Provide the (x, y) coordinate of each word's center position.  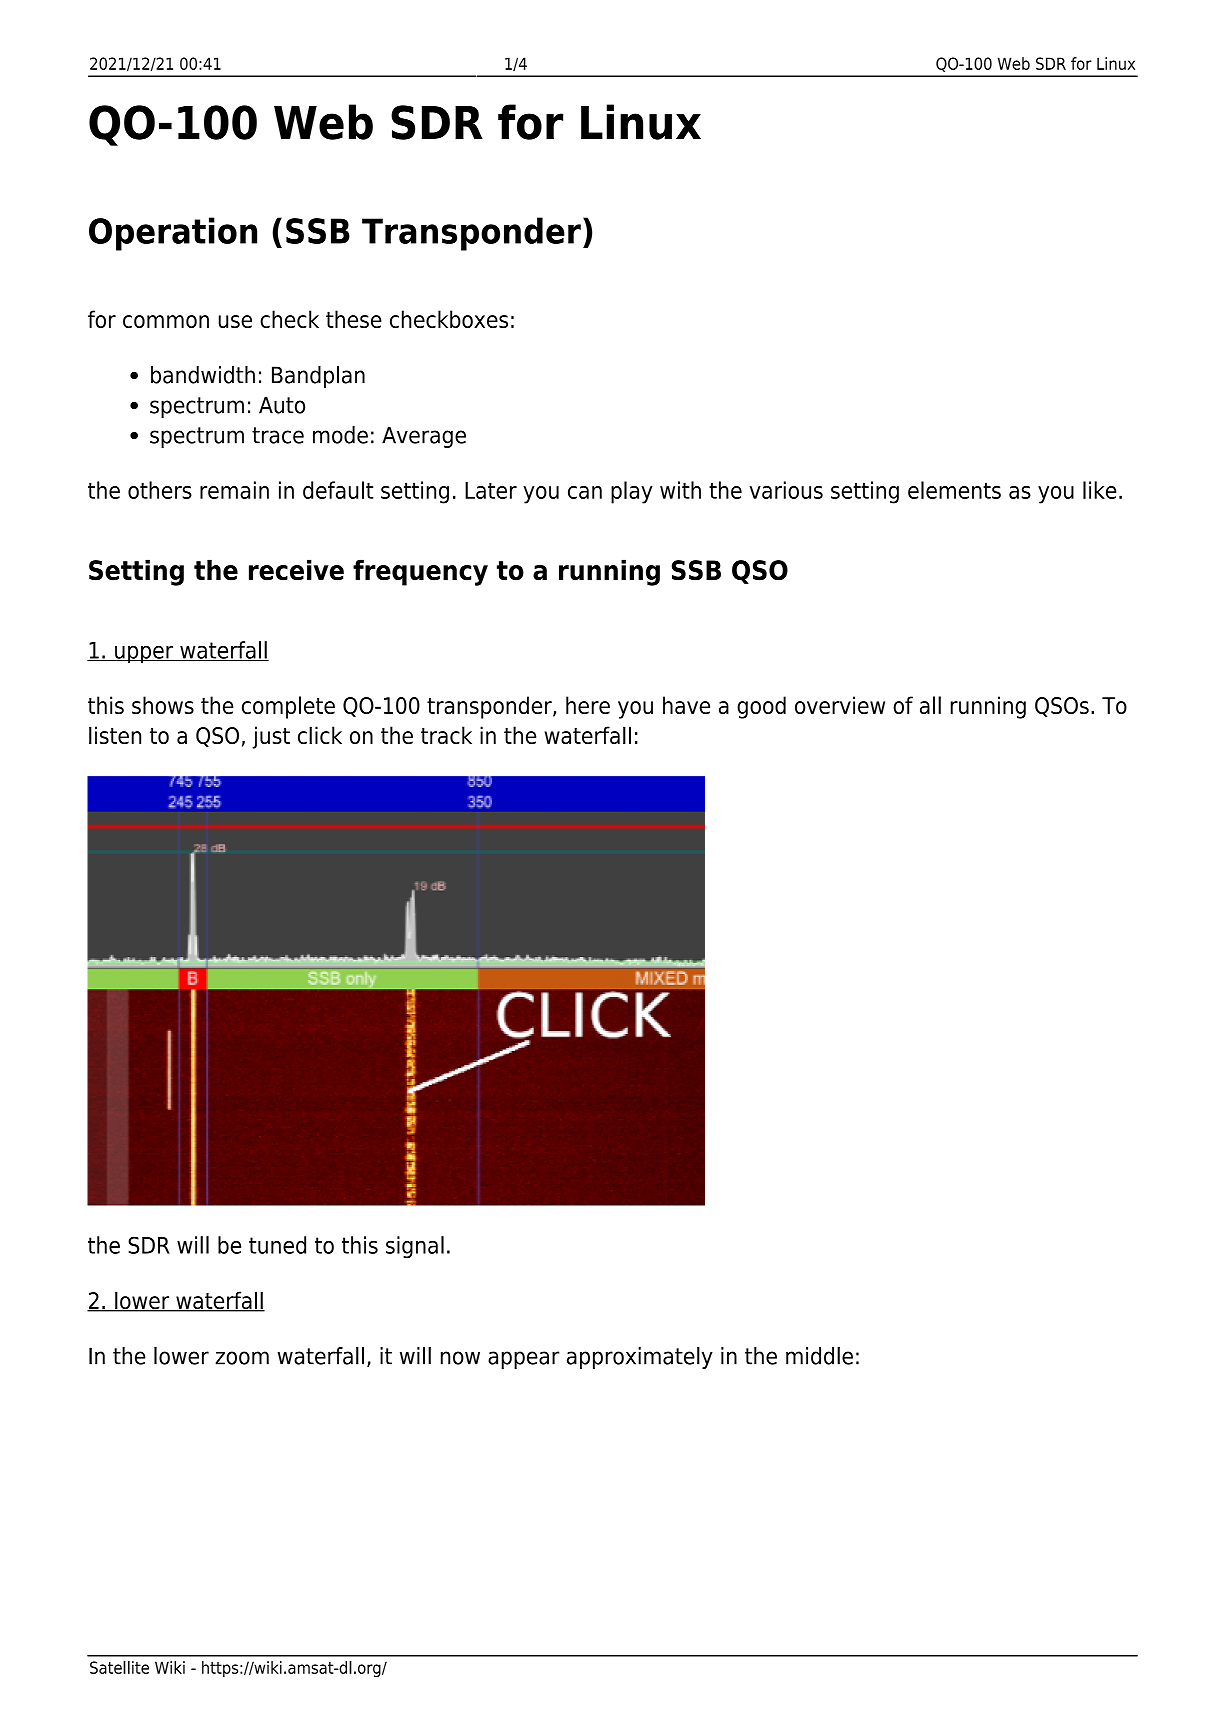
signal (415, 1247)
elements (954, 490)
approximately (640, 1358)
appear (524, 1360)
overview (840, 705)
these (354, 319)
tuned (277, 1245)
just (271, 737)
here (588, 705)
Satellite (119, 1667)
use (235, 321)
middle (819, 1356)
